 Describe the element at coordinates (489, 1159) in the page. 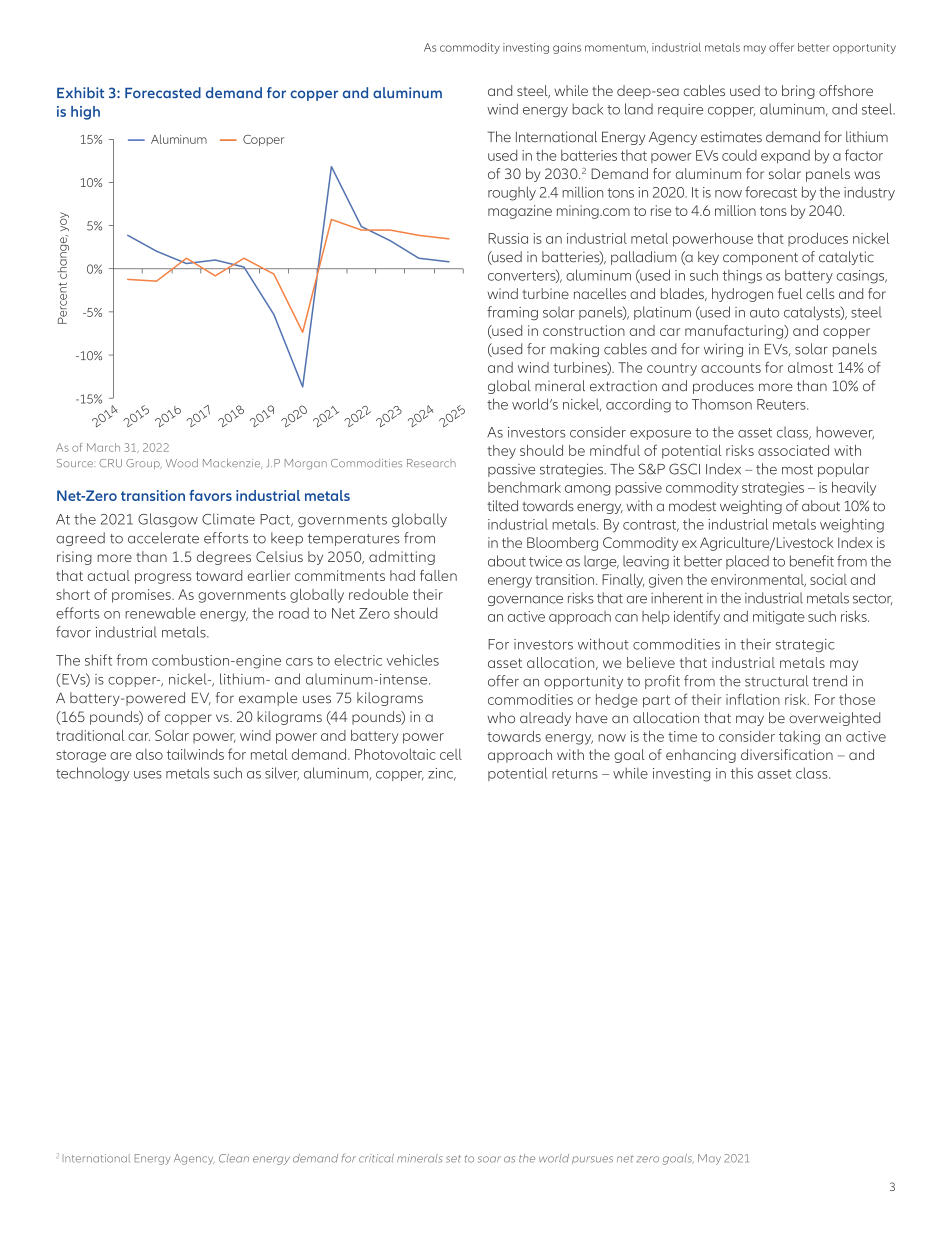

I see `soar` at that location.
